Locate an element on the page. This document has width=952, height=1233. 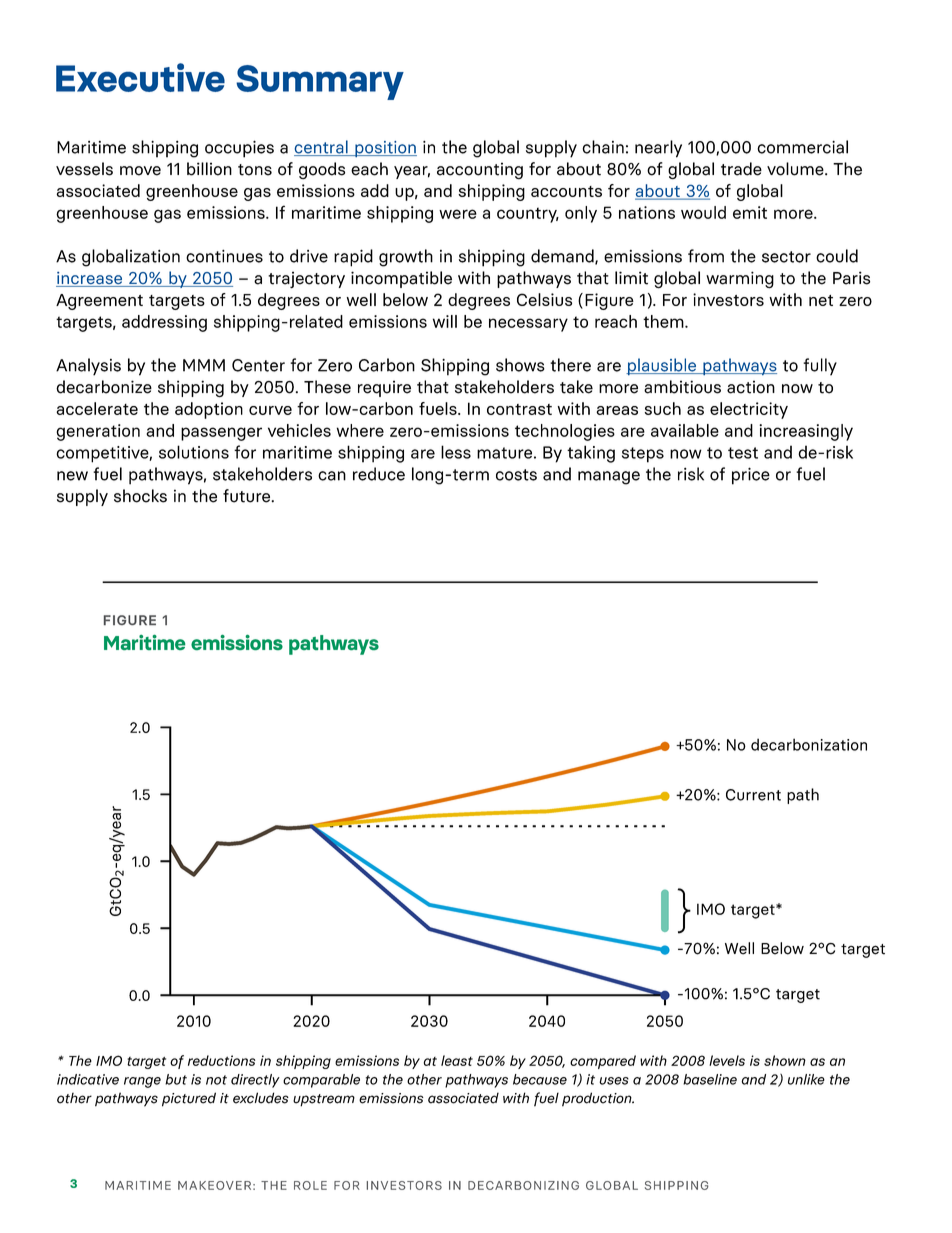
pictured is located at coordinates (189, 1099).
